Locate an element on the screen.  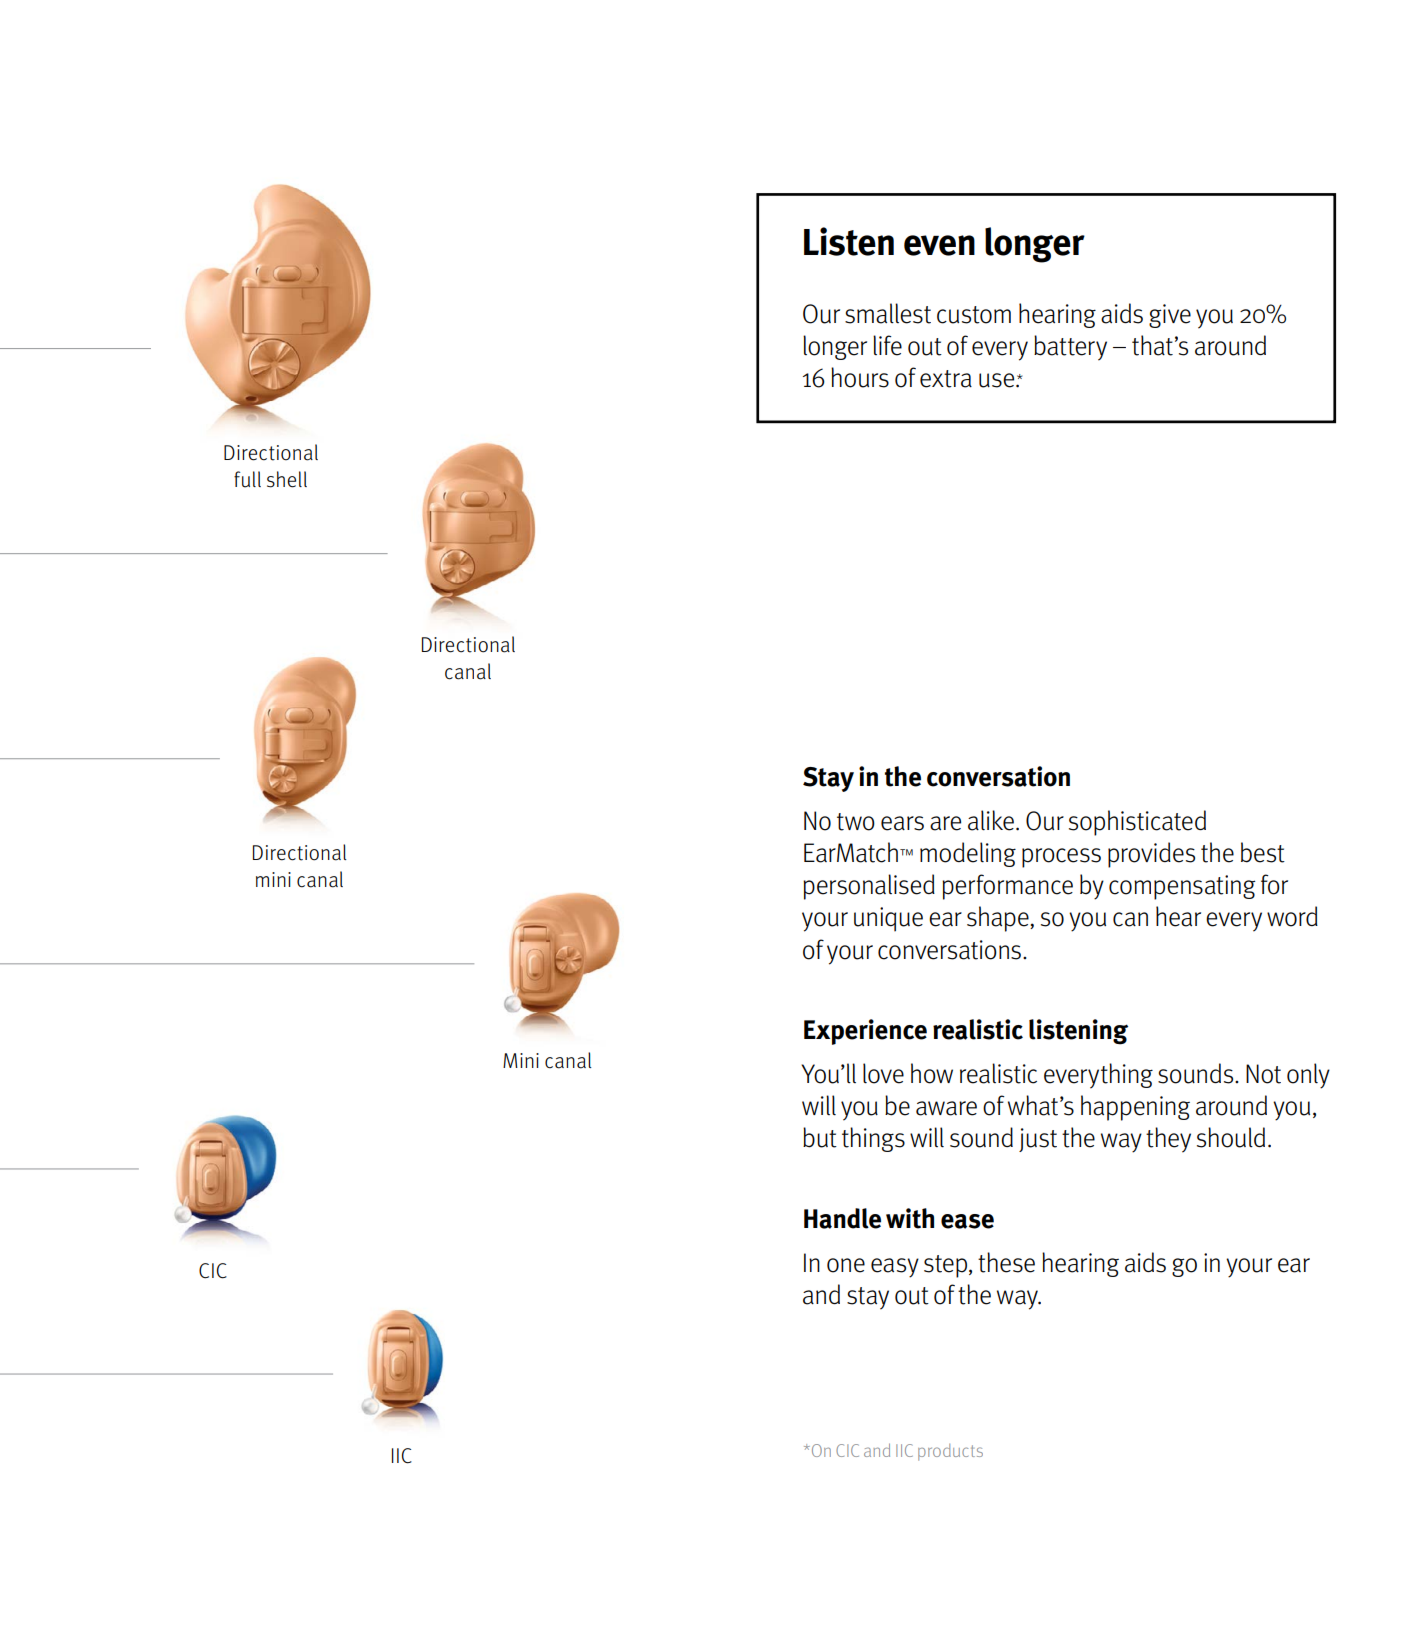
shell is located at coordinates (287, 479).
